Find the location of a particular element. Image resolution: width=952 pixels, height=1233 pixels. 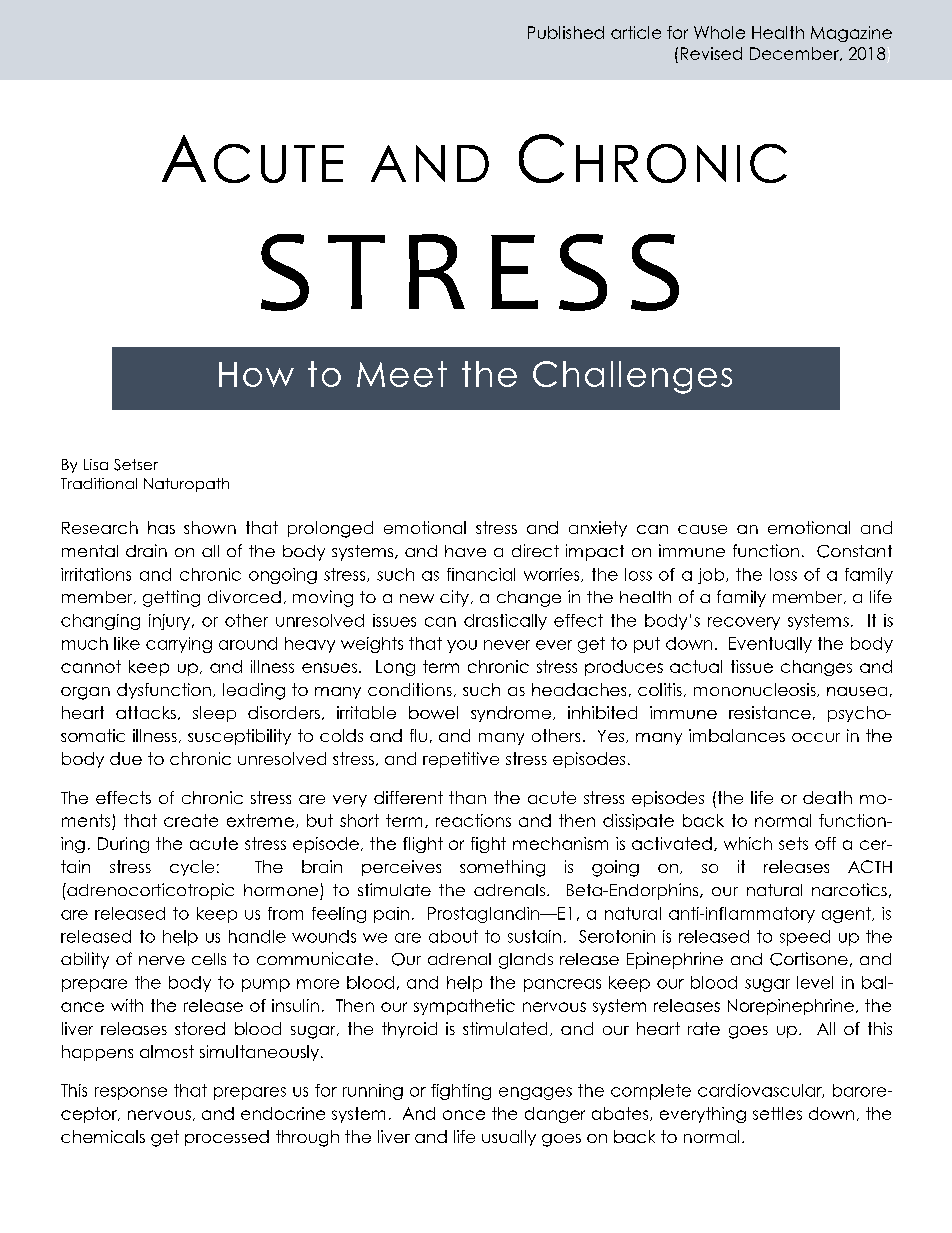

Published is located at coordinates (566, 32).
